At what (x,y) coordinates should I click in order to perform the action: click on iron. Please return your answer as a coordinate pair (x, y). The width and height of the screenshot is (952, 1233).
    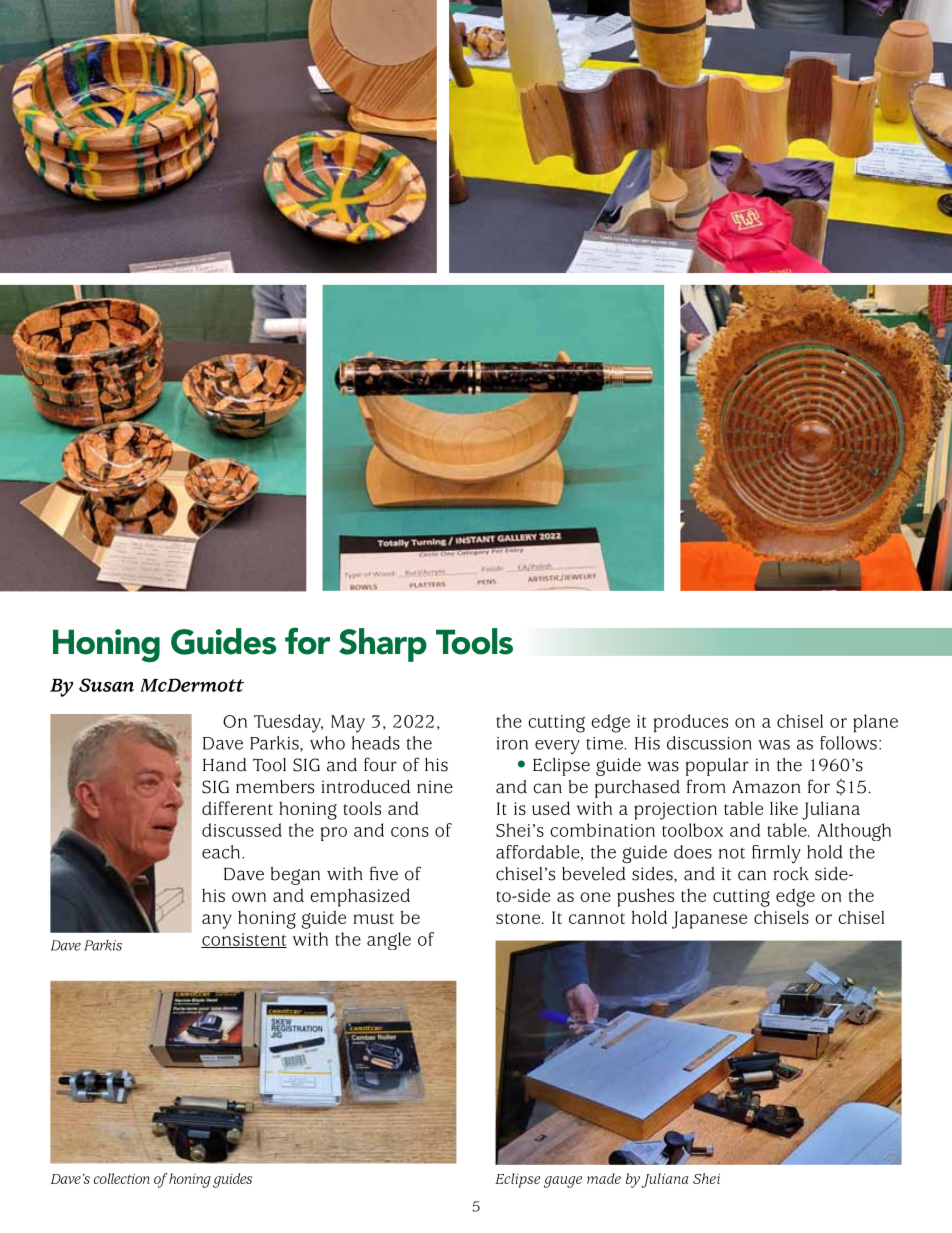
    Looking at the image, I should click on (512, 743).
